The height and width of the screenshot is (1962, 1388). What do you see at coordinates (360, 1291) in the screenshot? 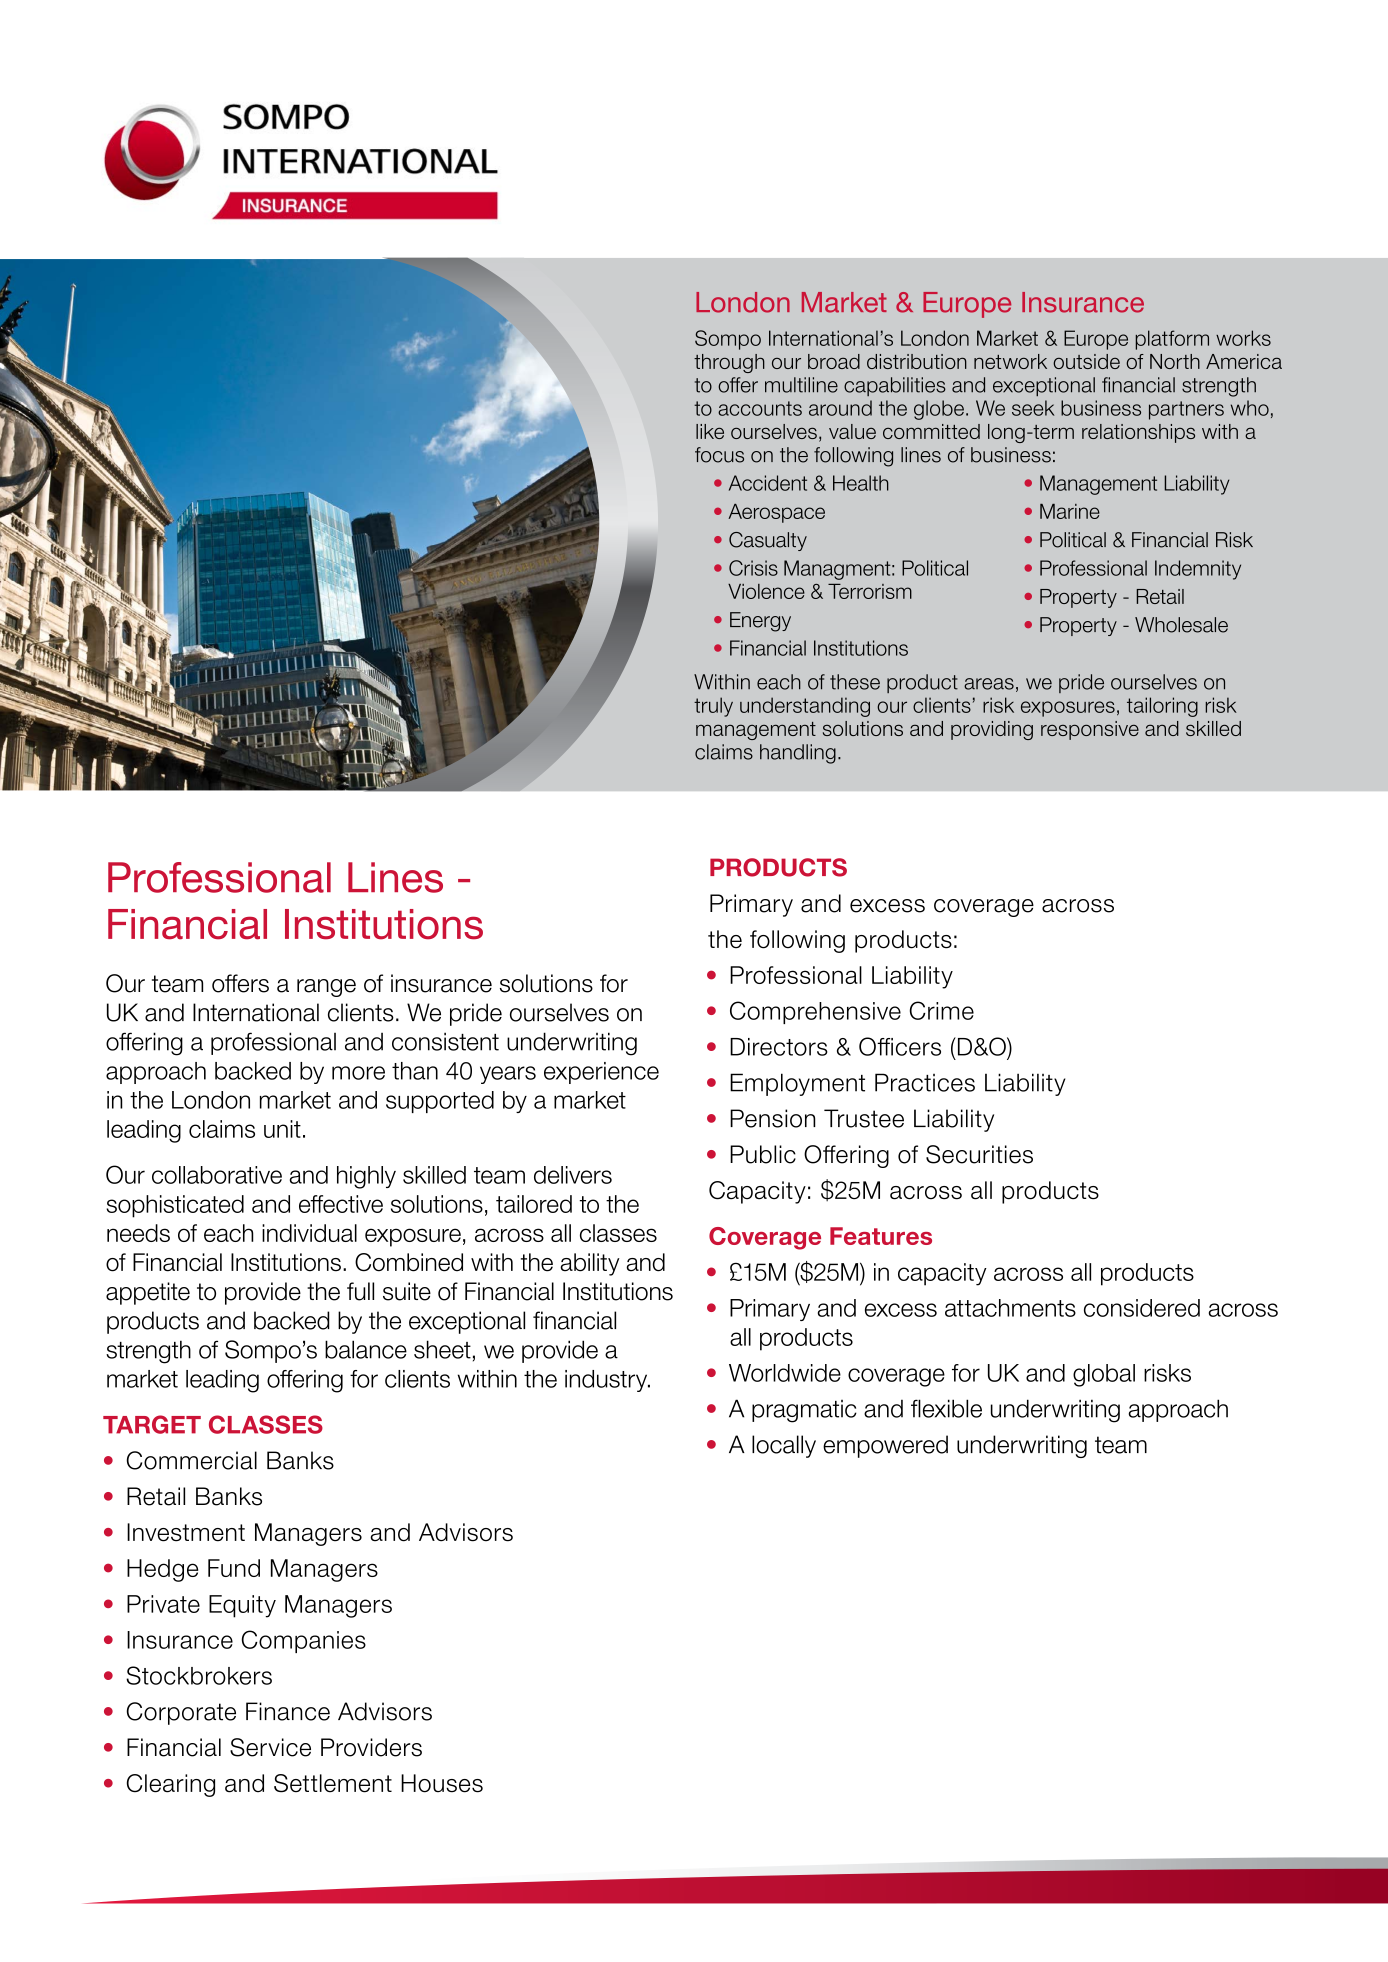
I see `full` at bounding box center [360, 1291].
